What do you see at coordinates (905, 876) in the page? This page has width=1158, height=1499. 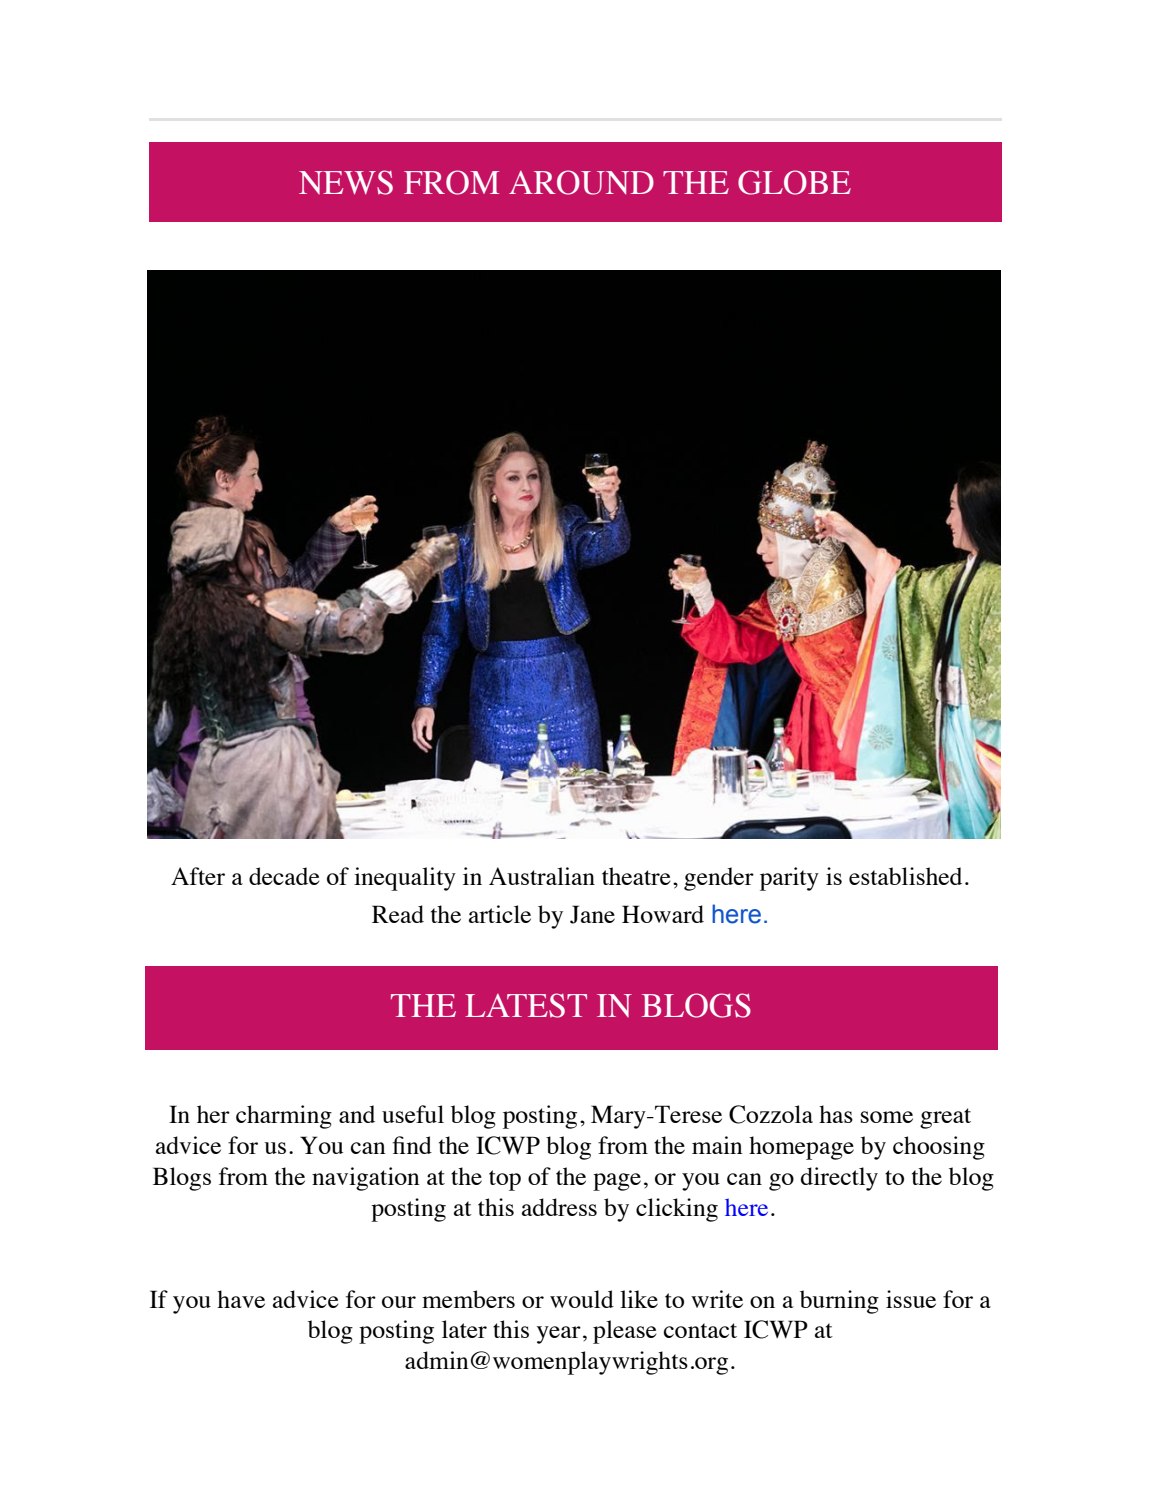 I see `established` at bounding box center [905, 876].
